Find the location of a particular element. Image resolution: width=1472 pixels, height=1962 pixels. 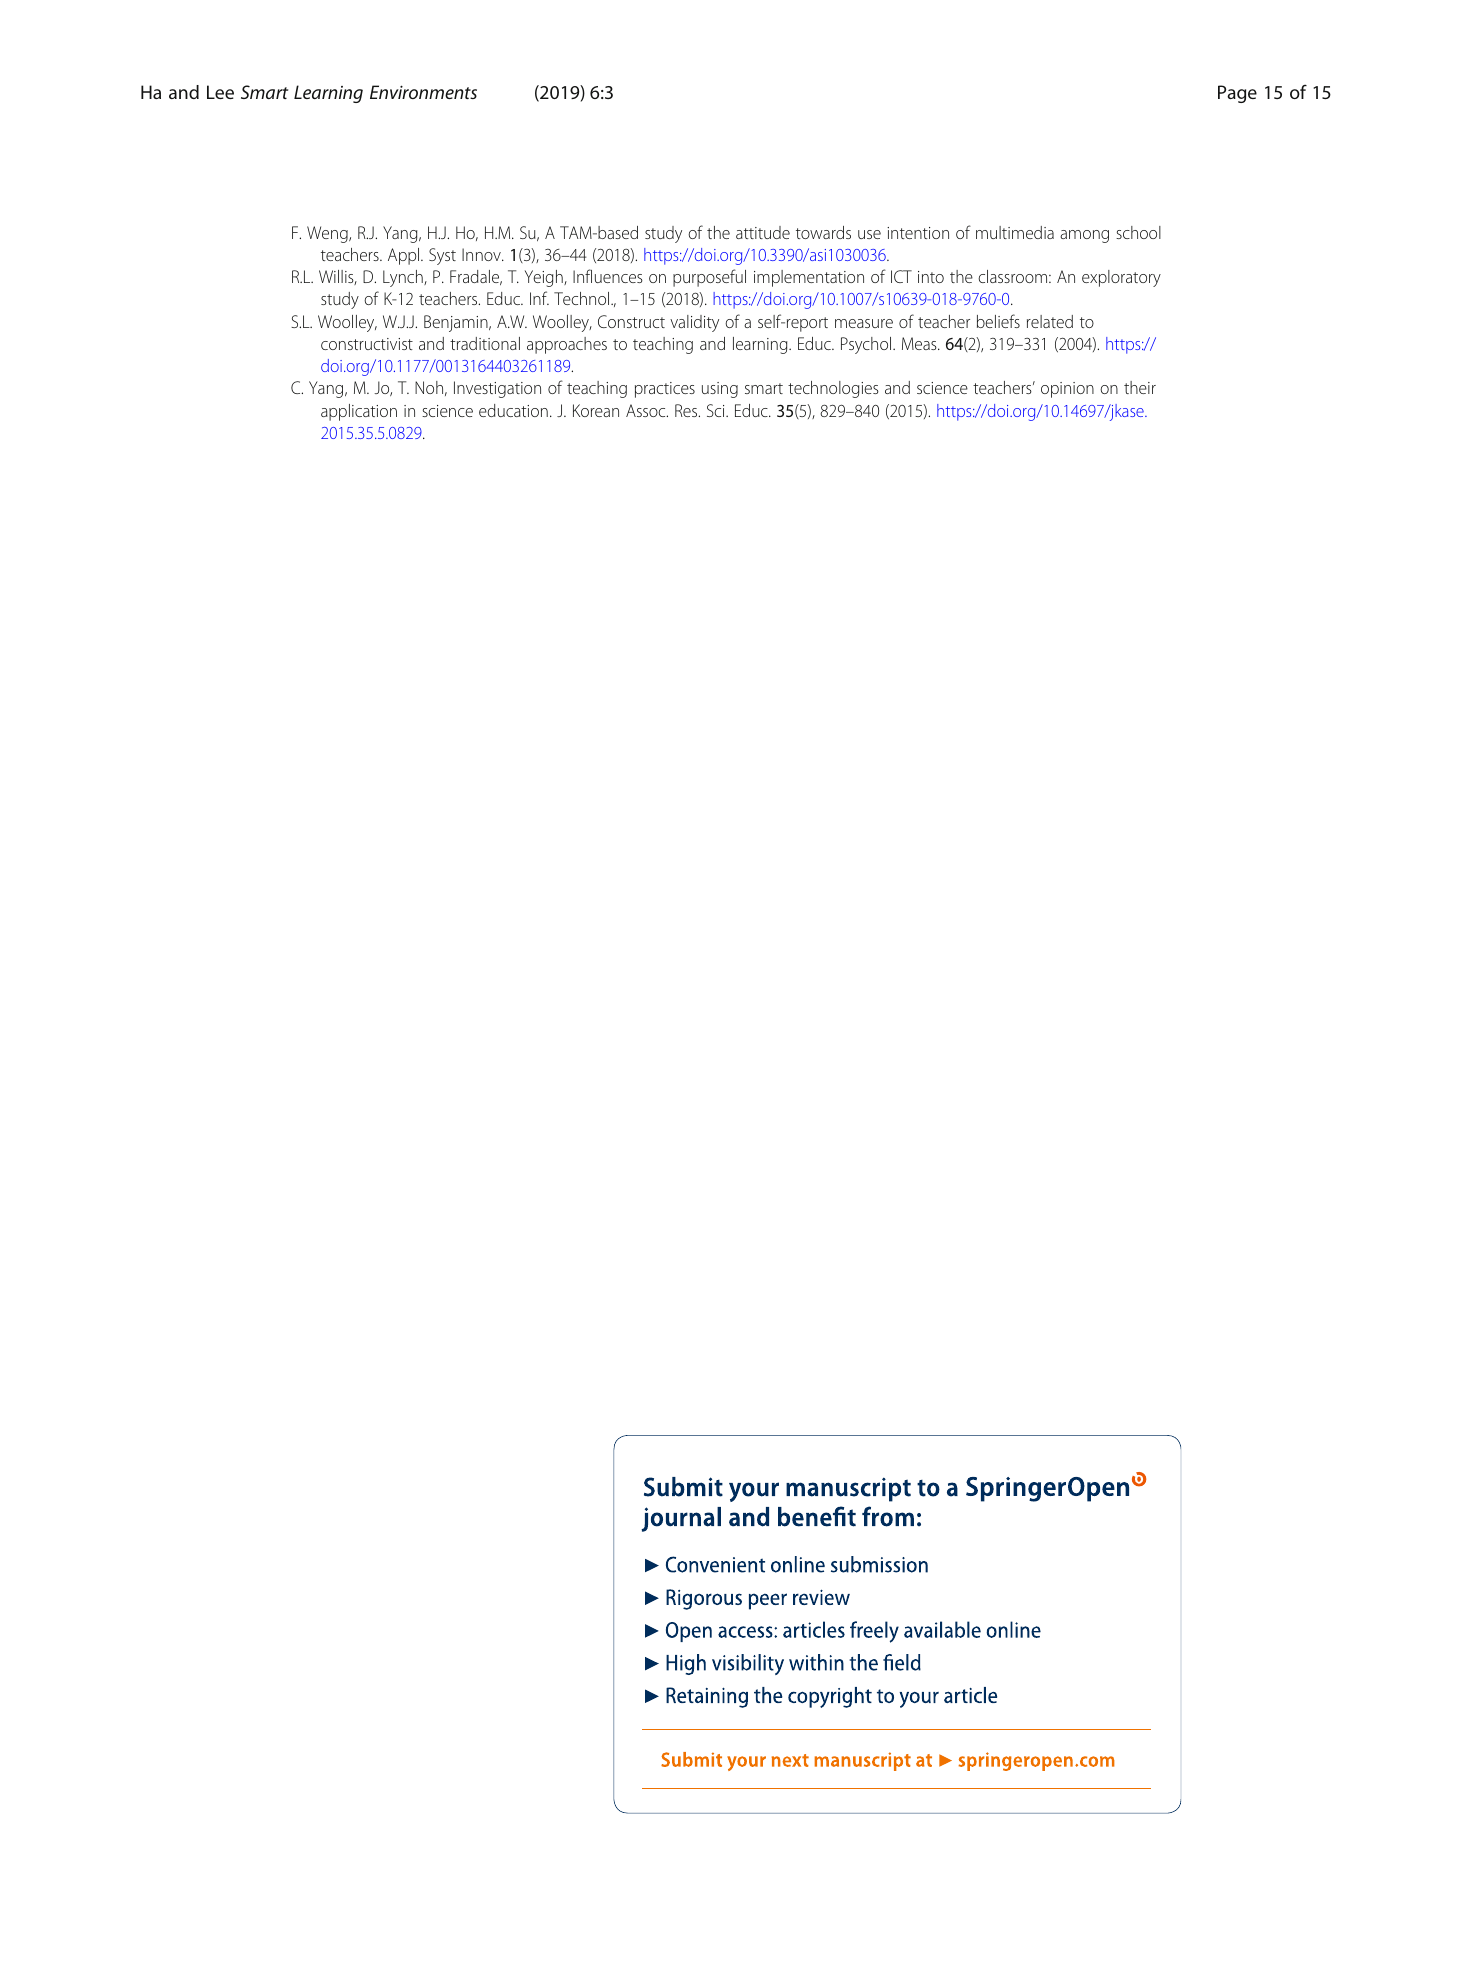

related is located at coordinates (1050, 321).
